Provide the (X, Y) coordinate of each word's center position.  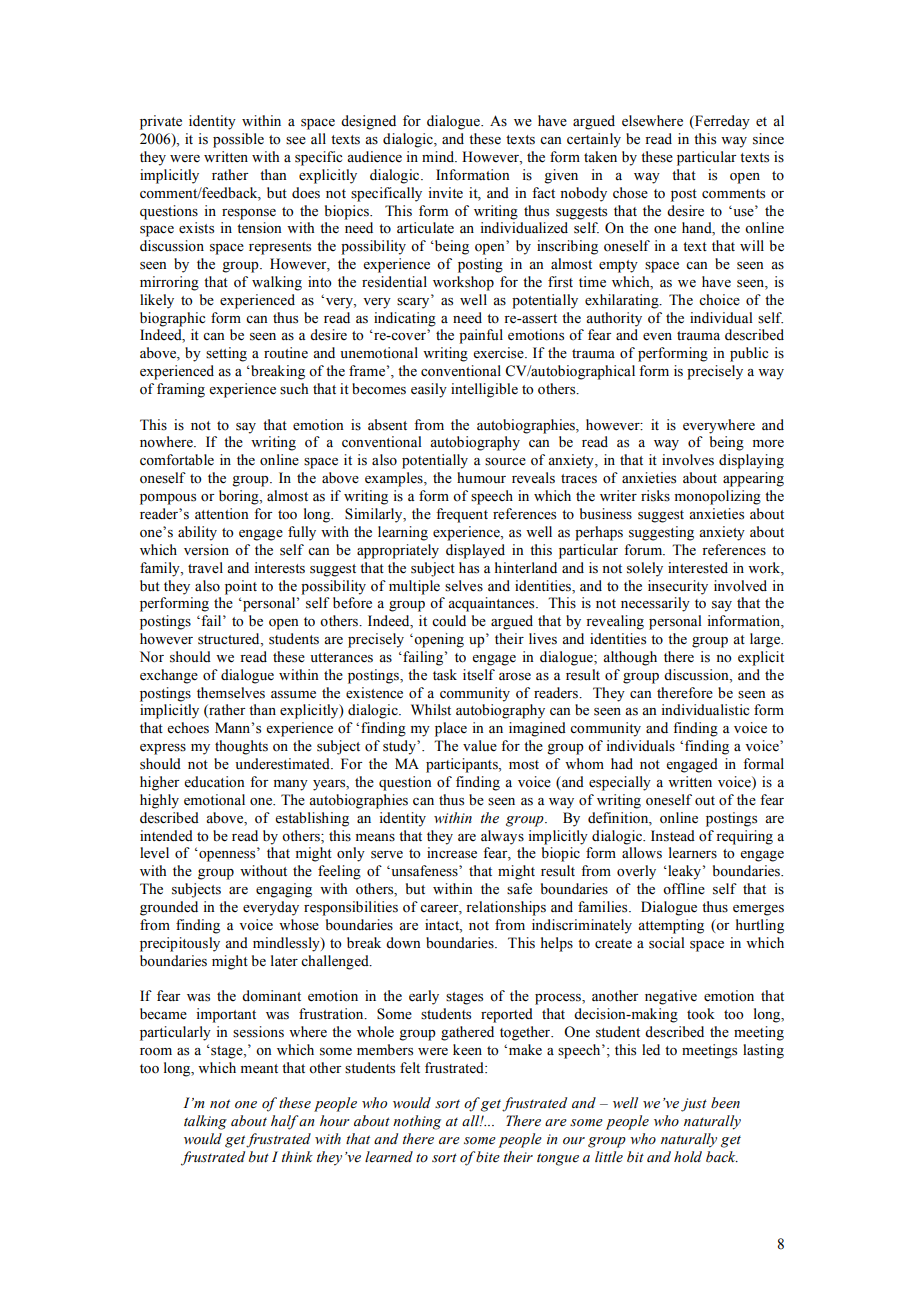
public (749, 354)
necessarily (655, 604)
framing (181, 390)
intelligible (484, 390)
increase (452, 853)
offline (684, 889)
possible (238, 140)
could (449, 621)
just (694, 1105)
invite (445, 192)
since (768, 139)
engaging (284, 890)
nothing (417, 1122)
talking (205, 1122)
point (241, 587)
